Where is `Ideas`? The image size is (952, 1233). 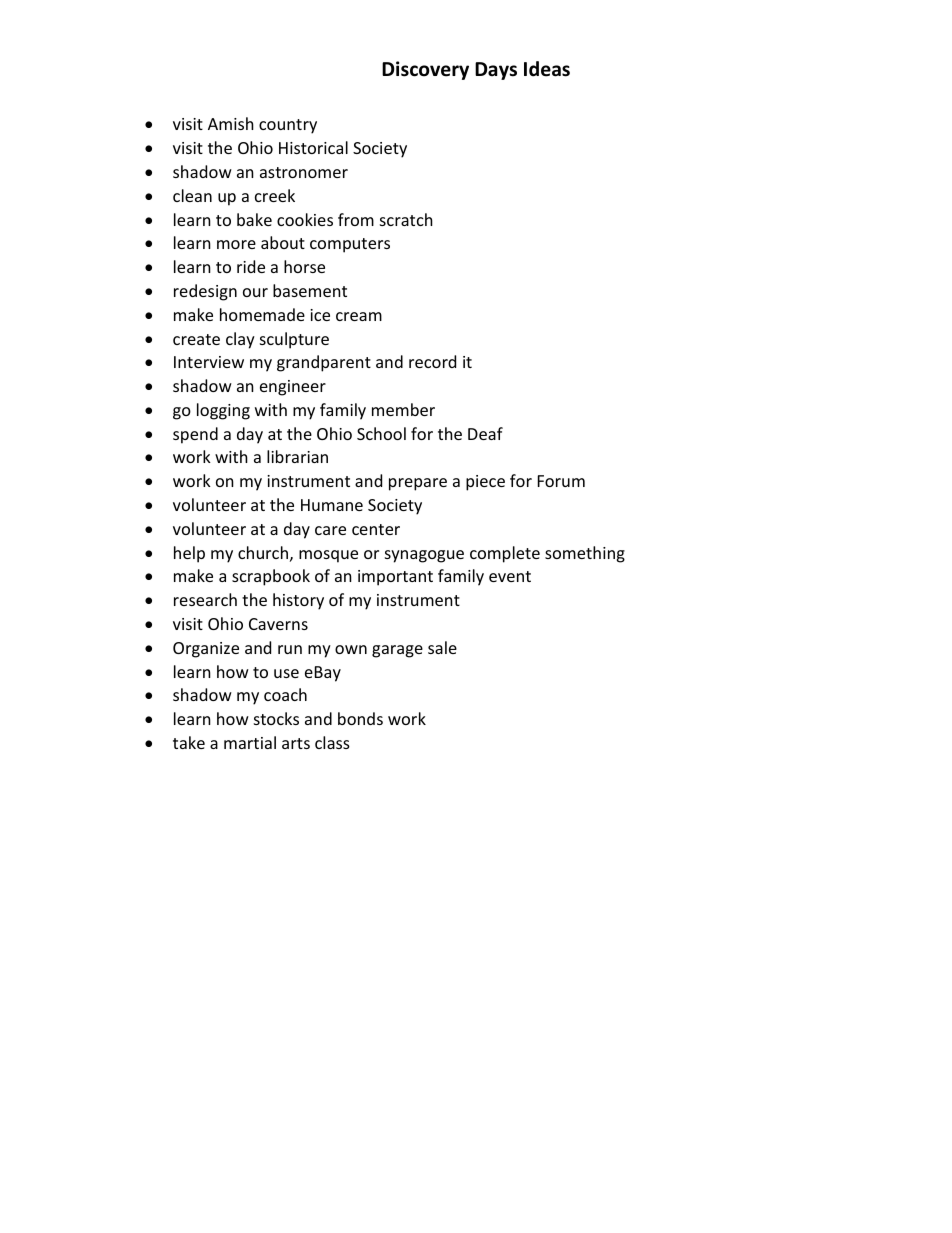 Ideas is located at coordinates (547, 69).
